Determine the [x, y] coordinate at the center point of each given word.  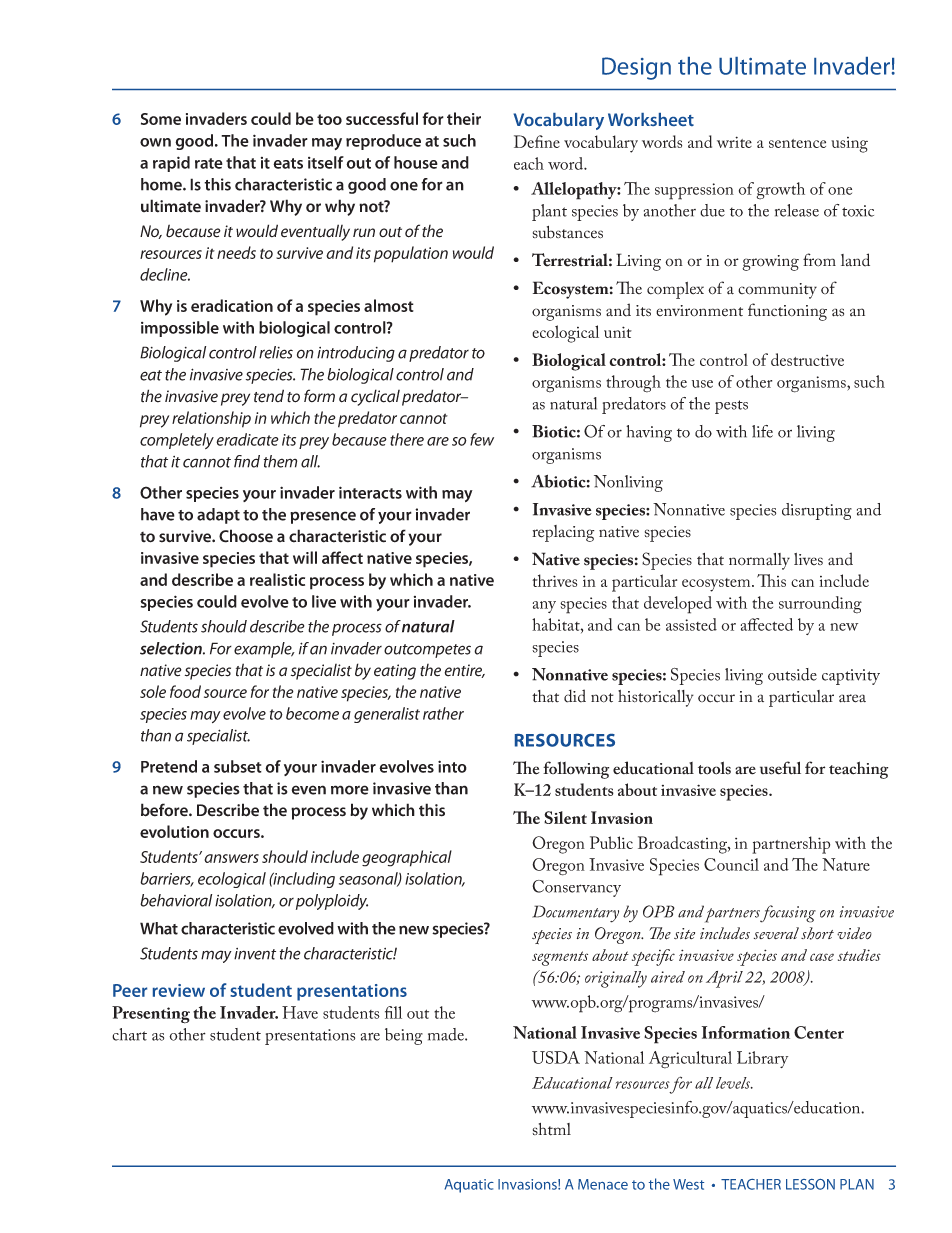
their [464, 118]
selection [172, 648]
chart [129, 1034]
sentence [797, 143]
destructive [807, 359]
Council [731, 864]
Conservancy [576, 888]
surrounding [820, 605]
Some [161, 119]
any [544, 607]
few [482, 439]
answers [231, 858]
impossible [180, 329]
